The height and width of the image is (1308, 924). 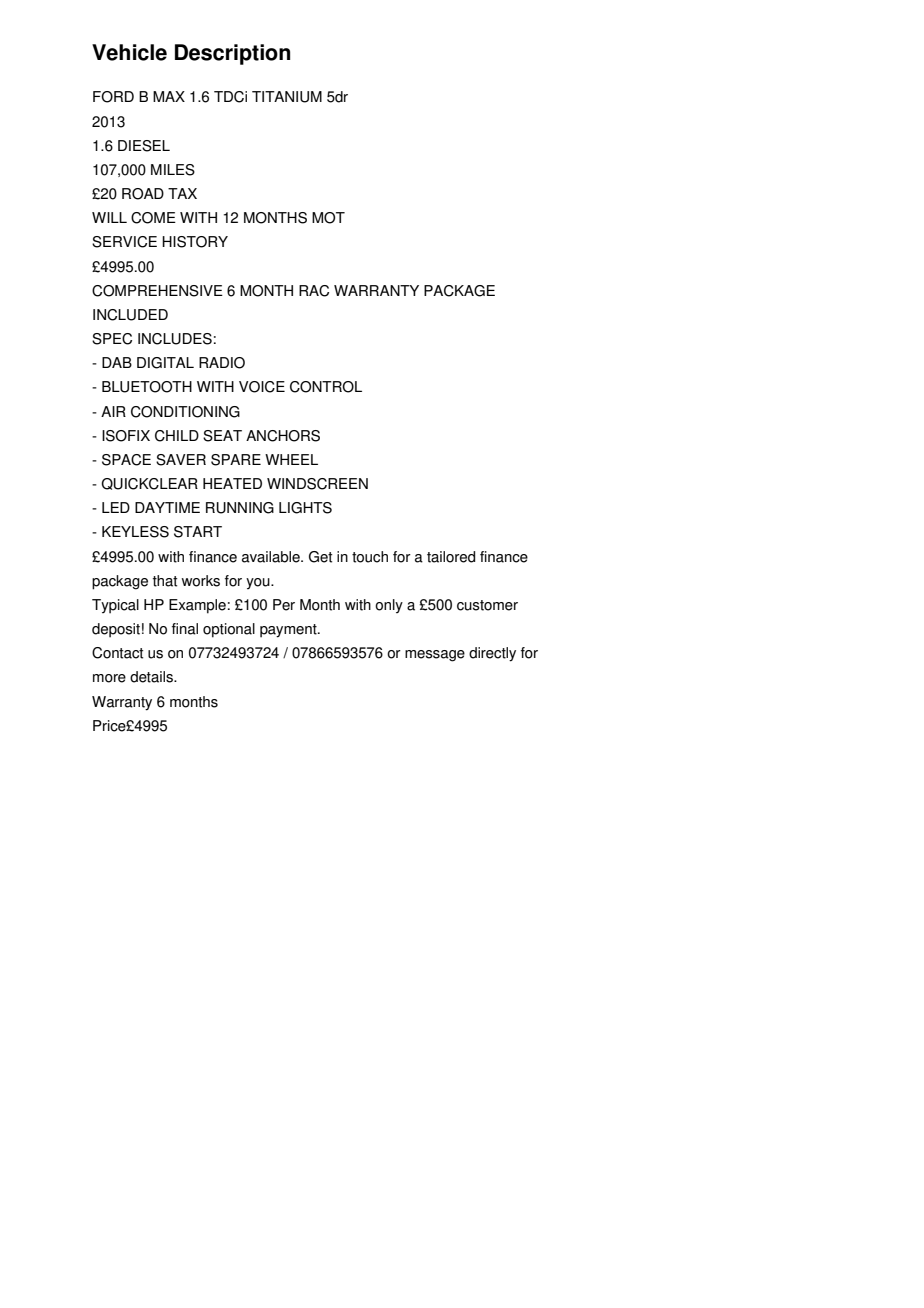 What do you see at coordinates (451, 557) in the image?
I see `tailored` at bounding box center [451, 557].
